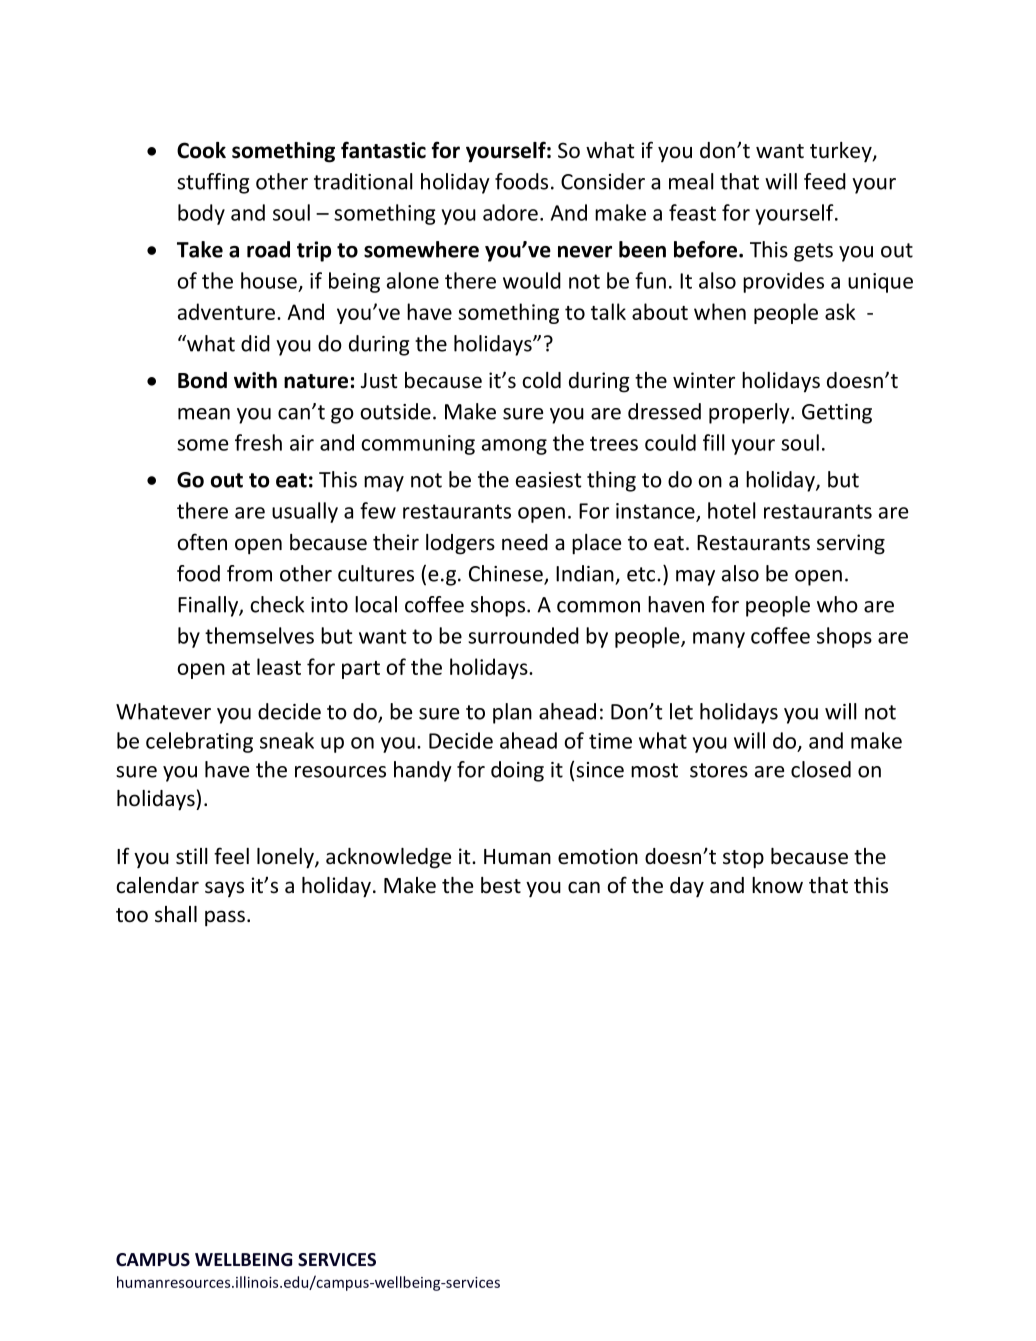 This screenshot has width=1036, height=1341. I want to click on let, so click(681, 711).
